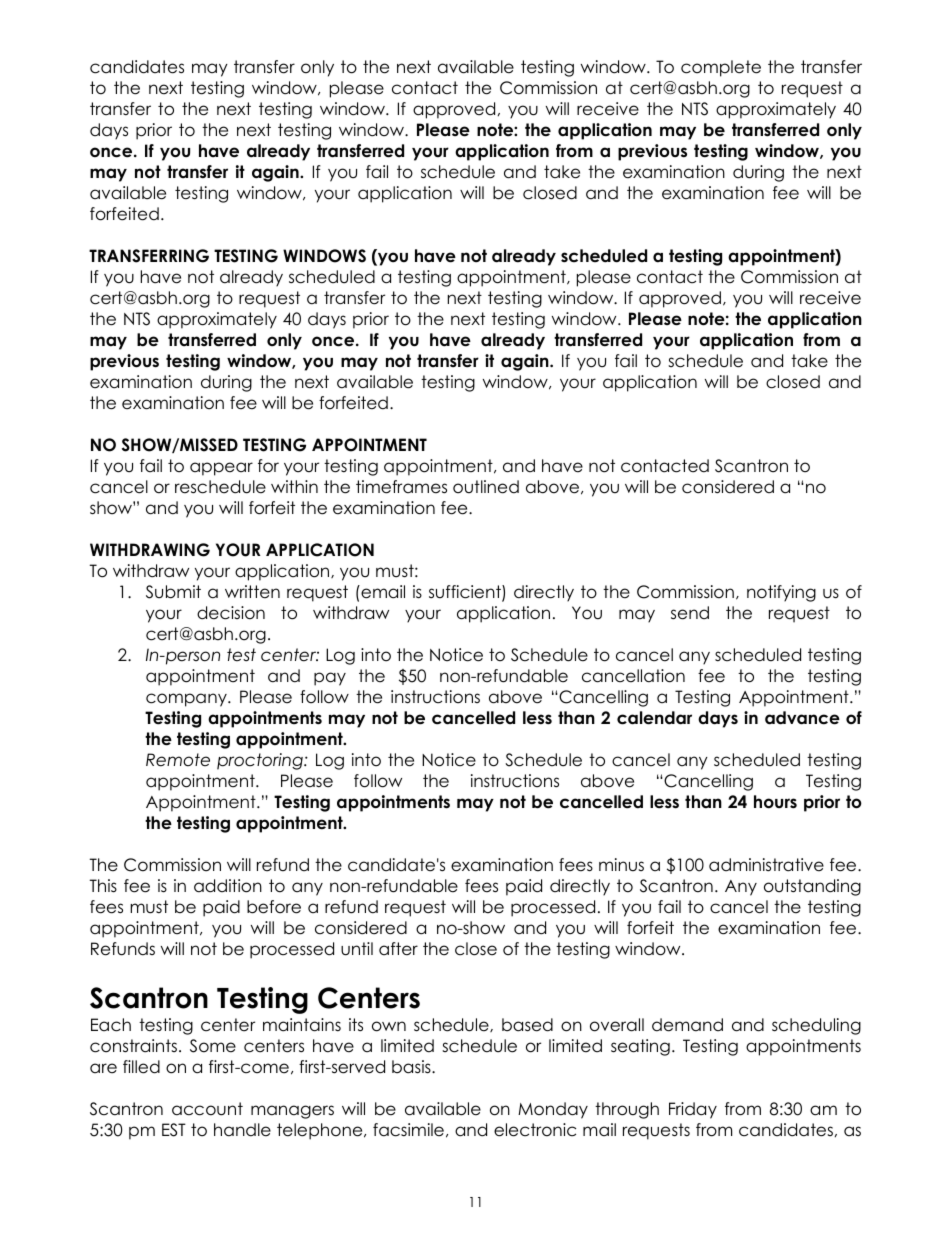  I want to click on Friday, so click(693, 1110).
